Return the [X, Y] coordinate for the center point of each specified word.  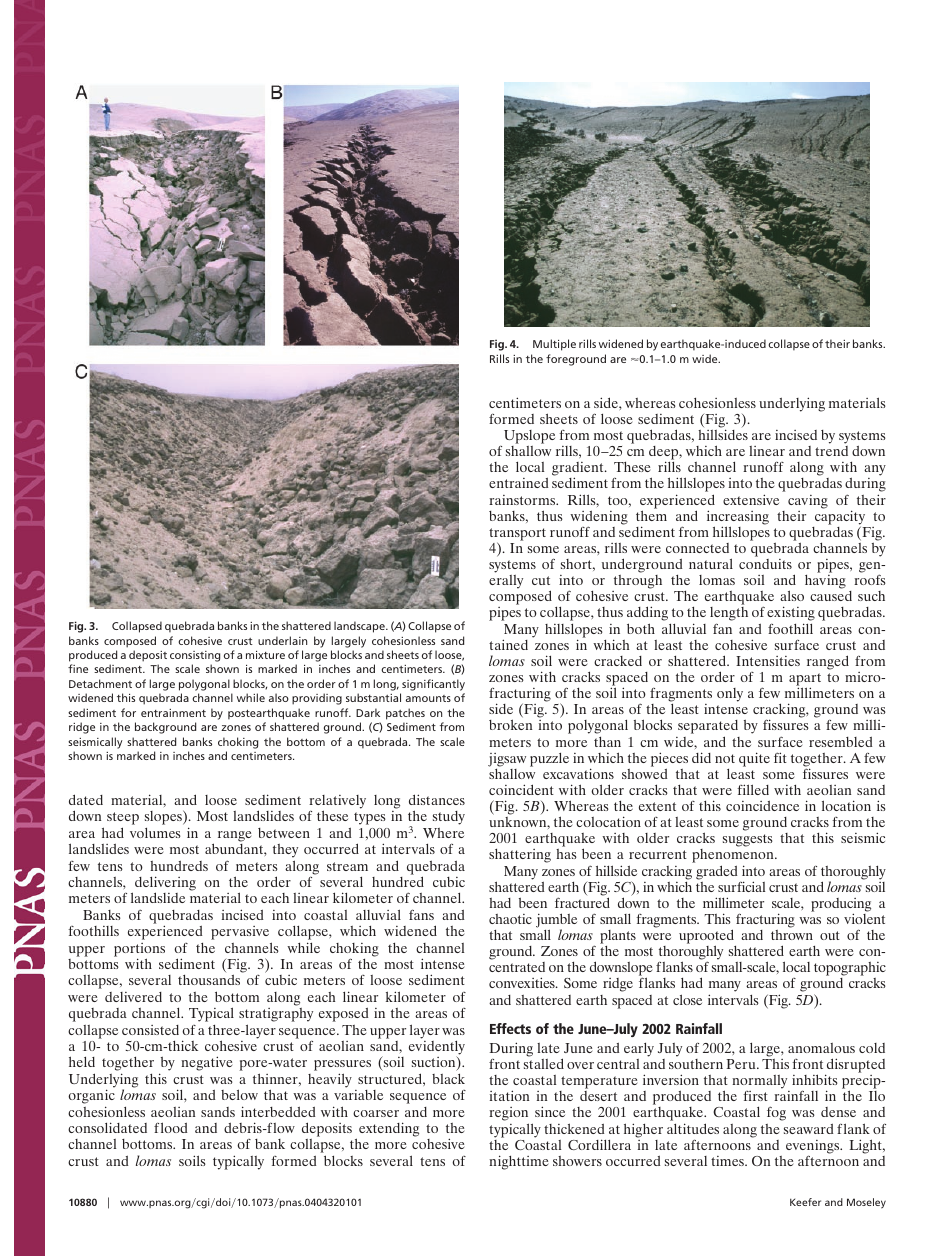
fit [780, 757]
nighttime [518, 1162]
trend [831, 451]
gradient [579, 470]
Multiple [554, 345]
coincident [521, 789]
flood [170, 1127]
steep [123, 820]
